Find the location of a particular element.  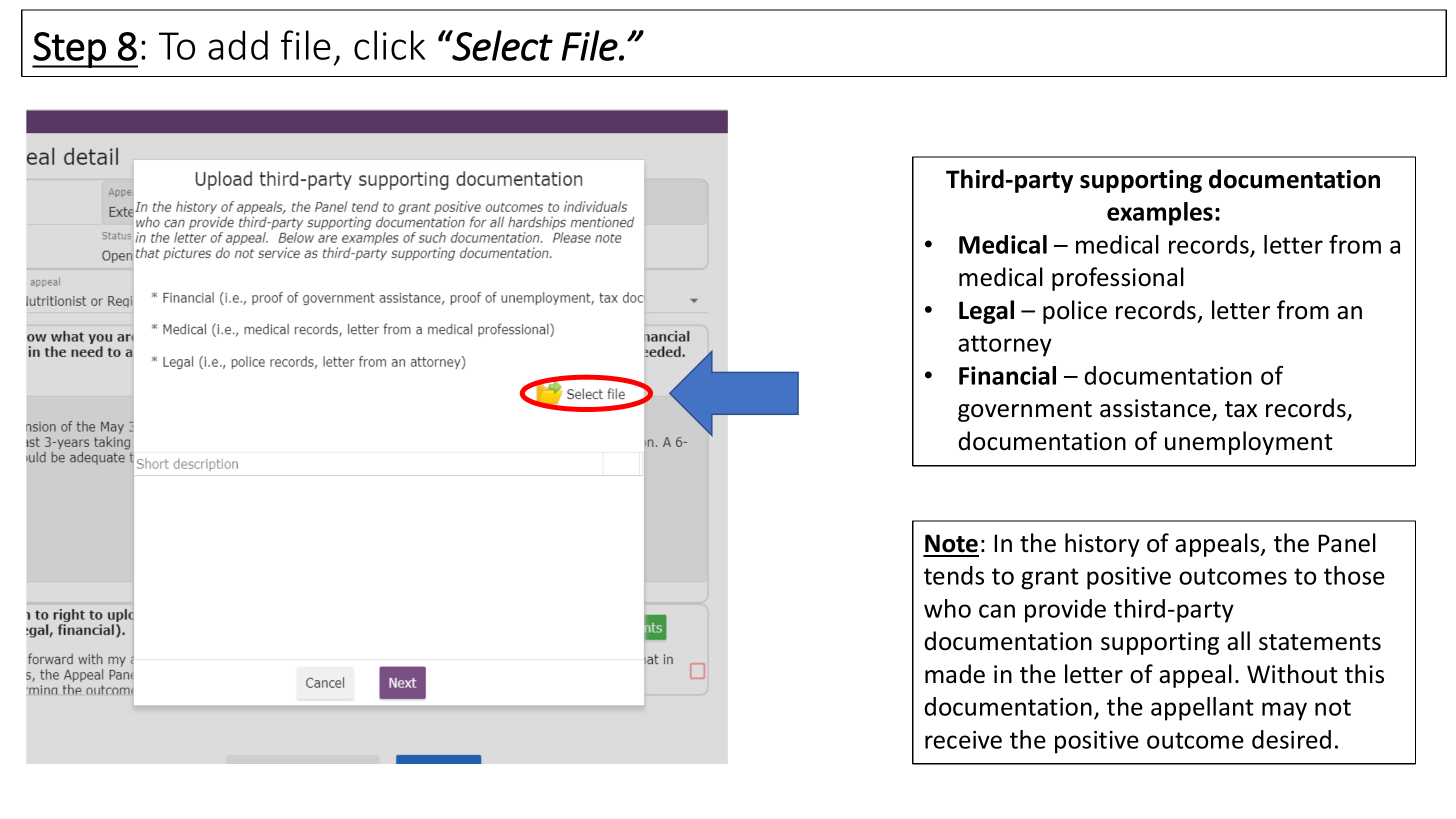

examples is located at coordinates (1160, 214).
